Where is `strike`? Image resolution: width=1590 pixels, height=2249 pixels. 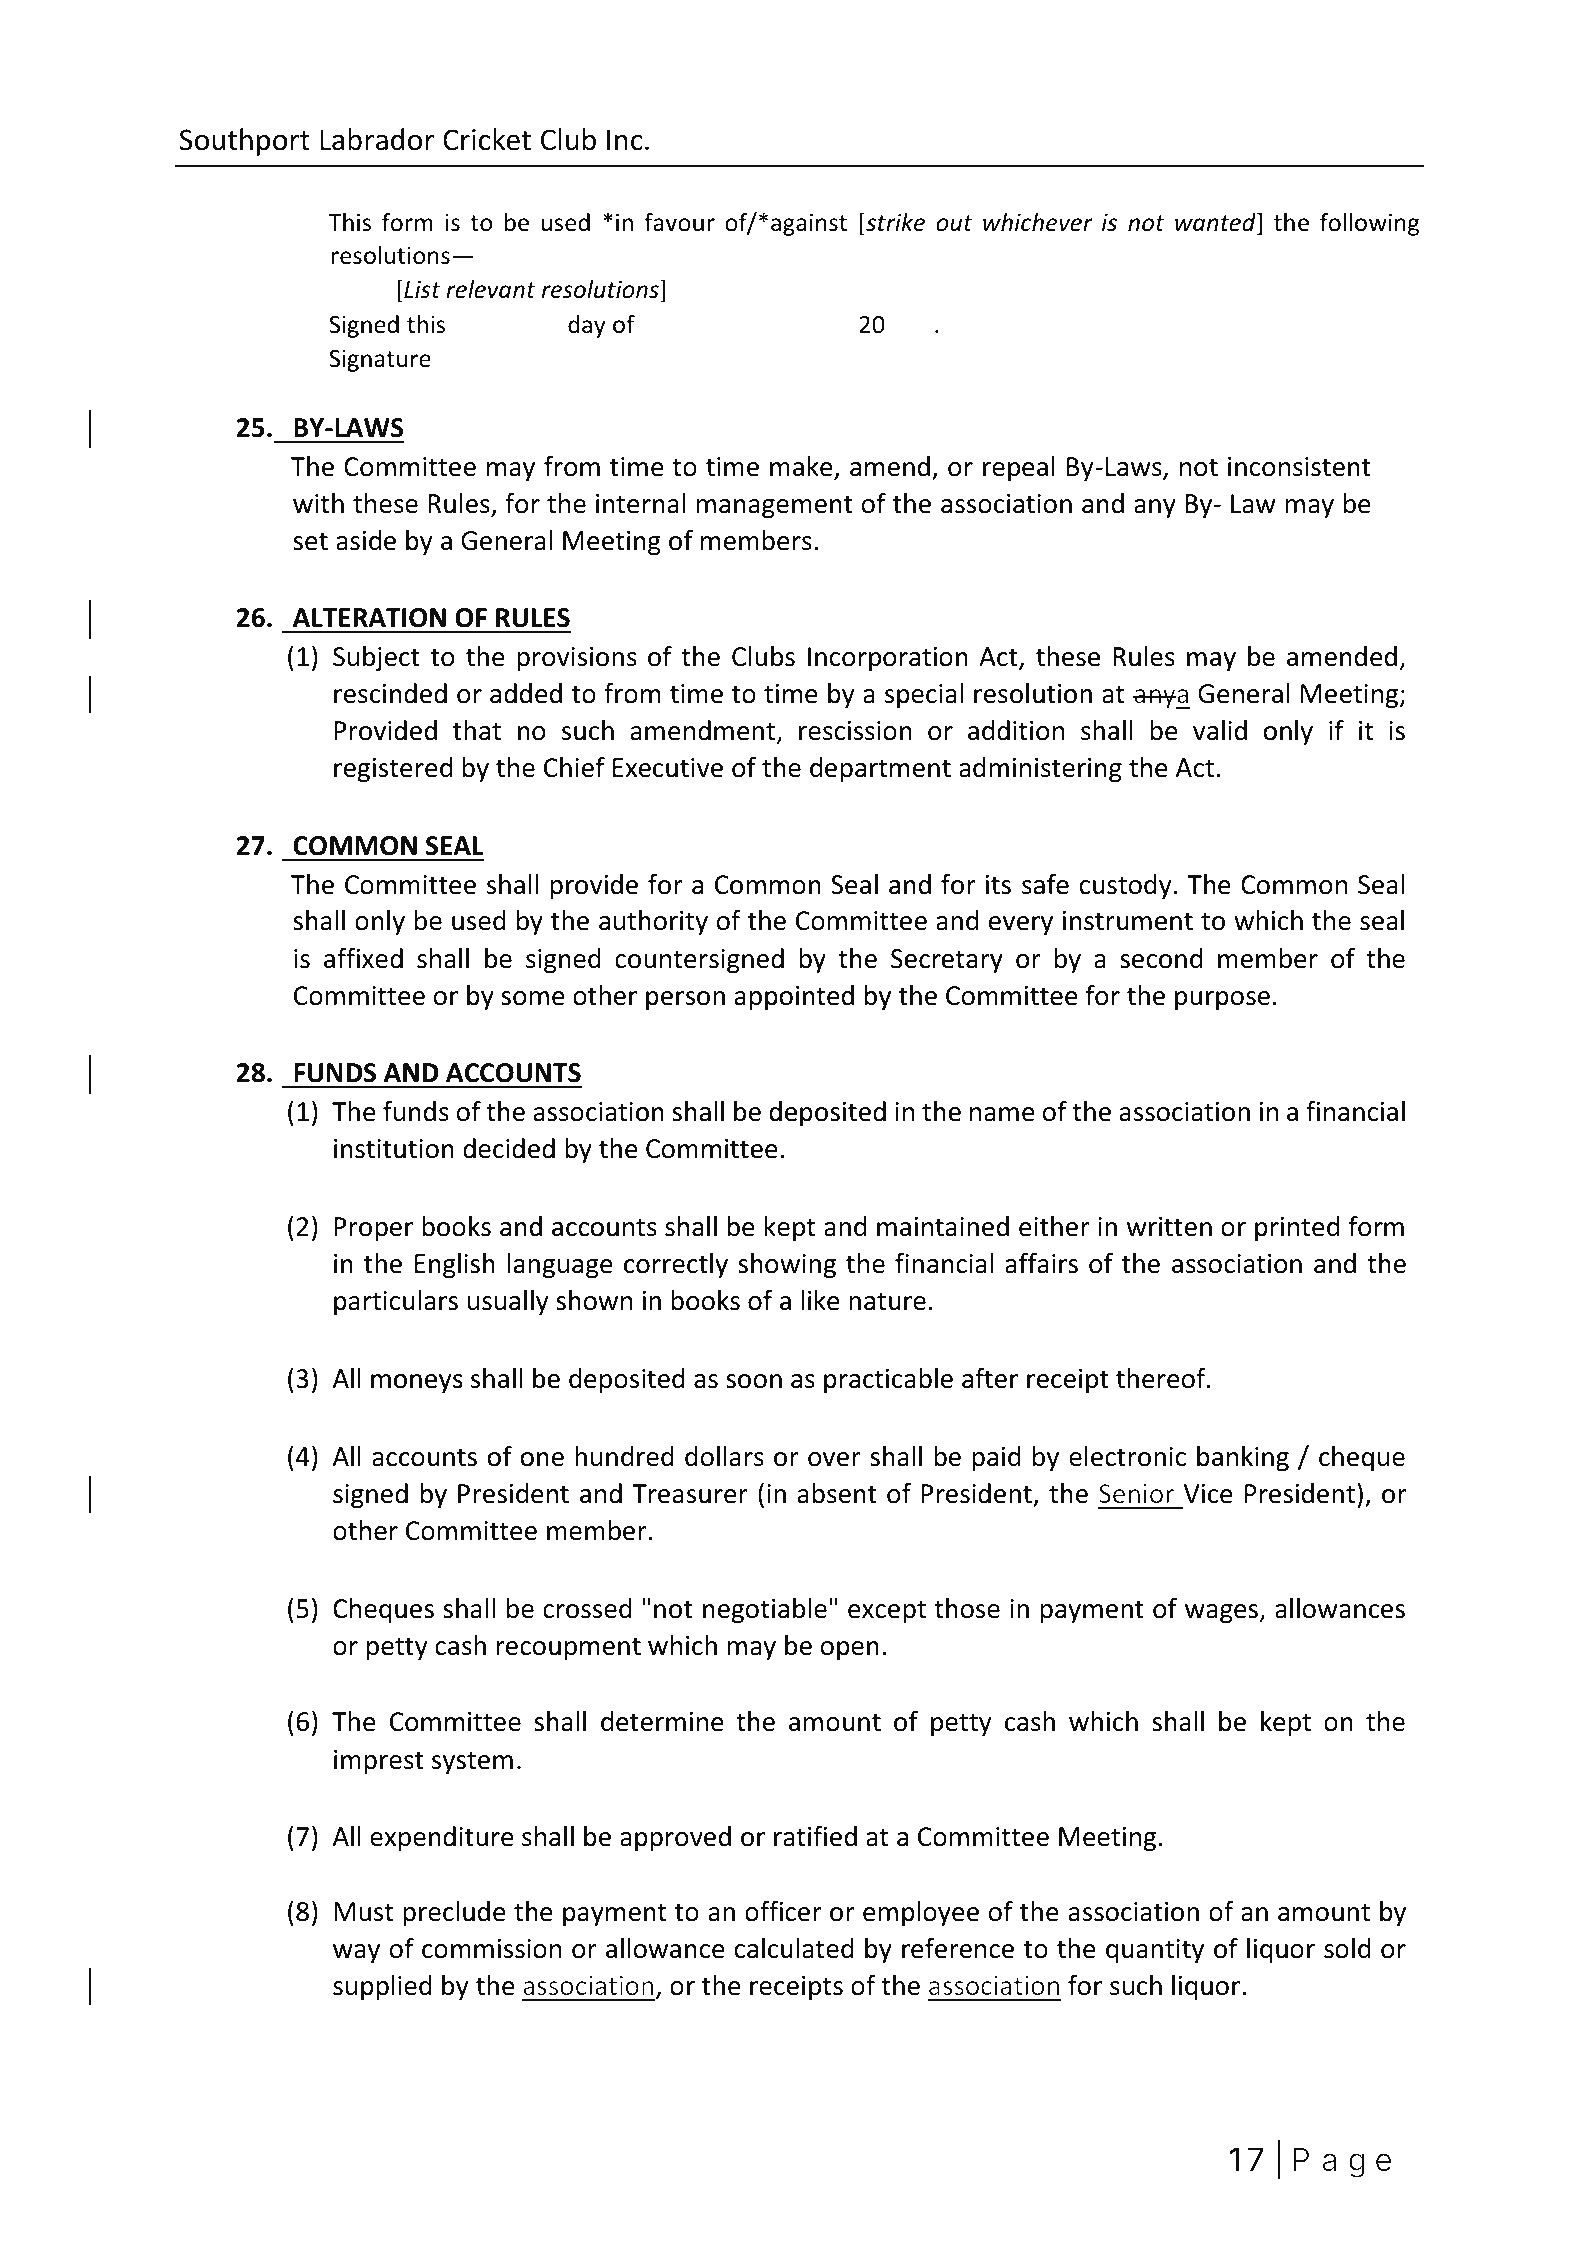
strike is located at coordinates (894, 222).
